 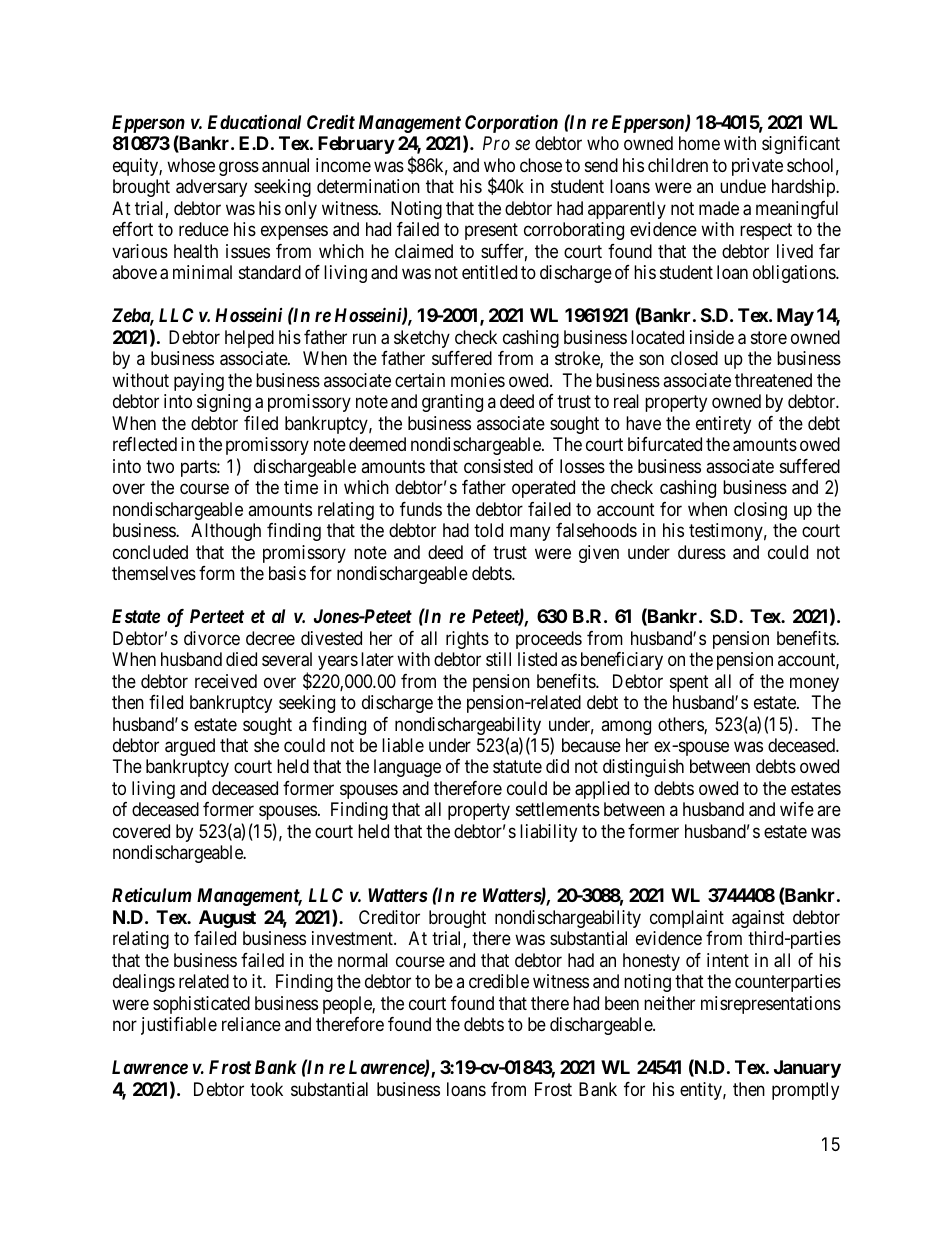 I want to click on two, so click(x=160, y=466).
